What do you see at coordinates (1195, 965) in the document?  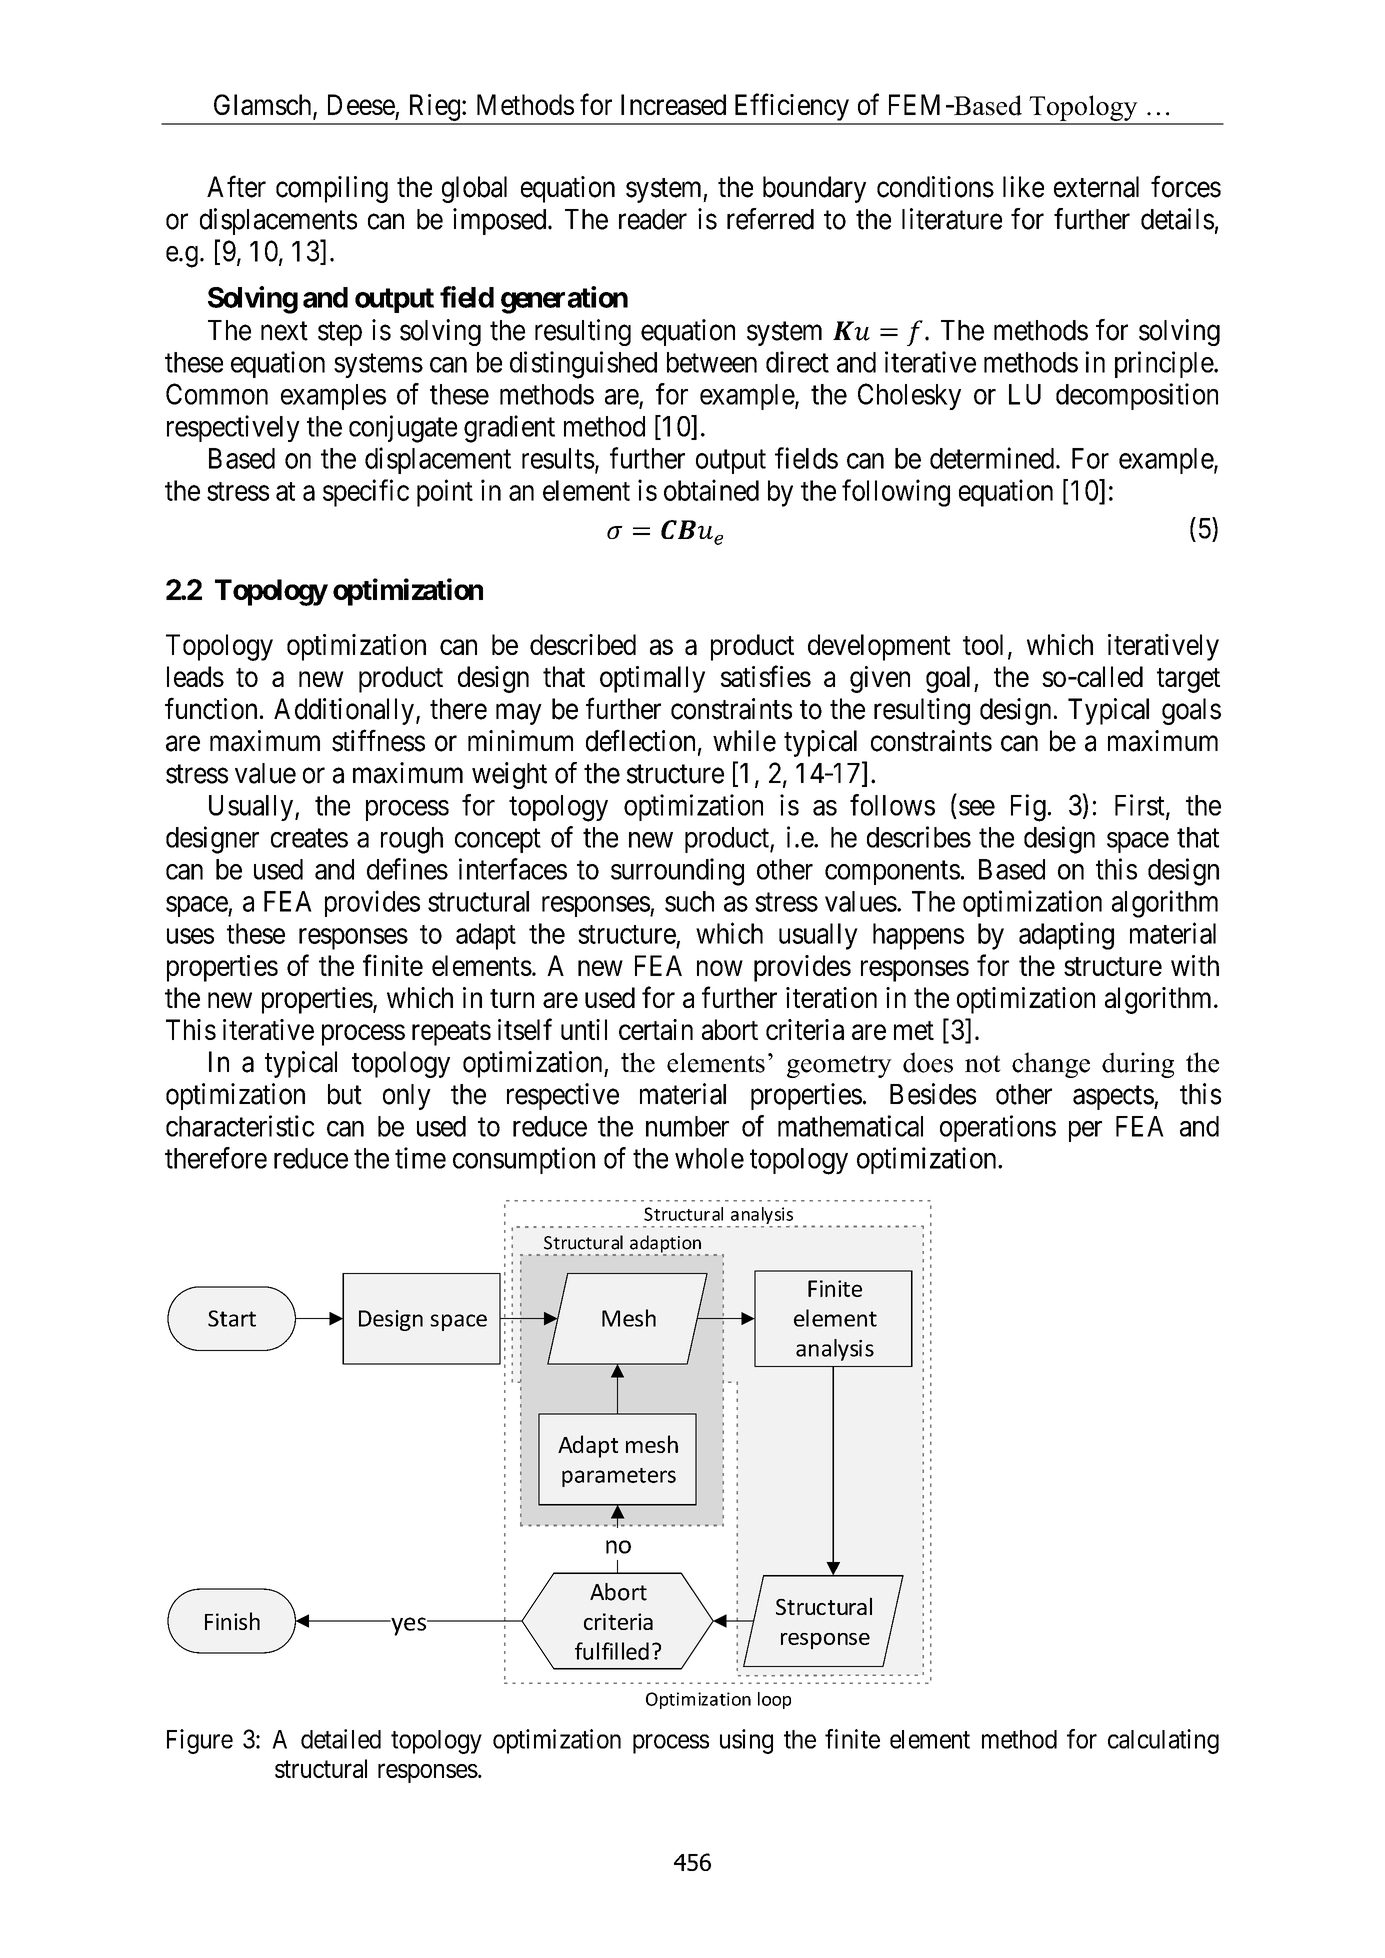 I see `with` at bounding box center [1195, 965].
